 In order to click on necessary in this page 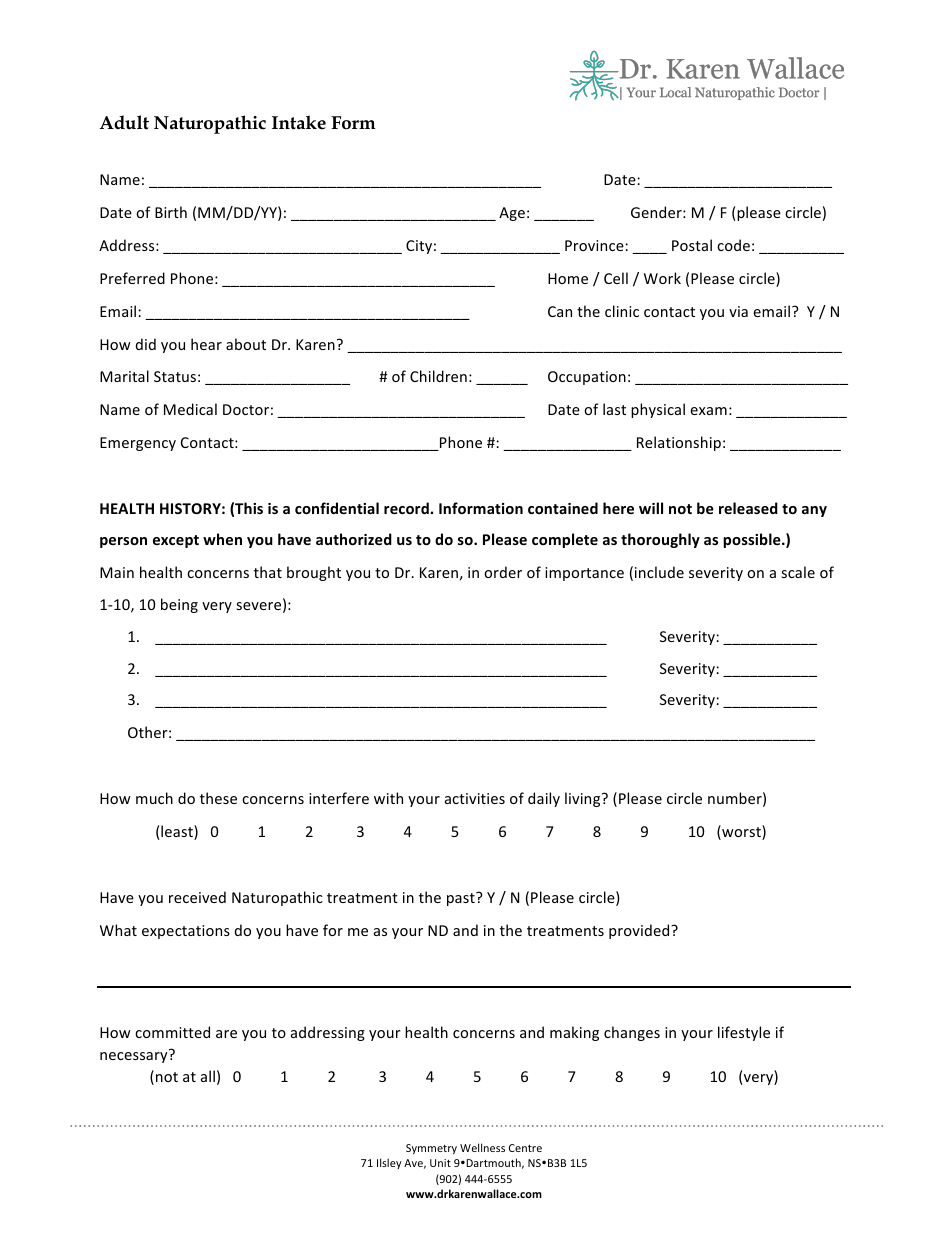, I will do `click(135, 1056)`.
